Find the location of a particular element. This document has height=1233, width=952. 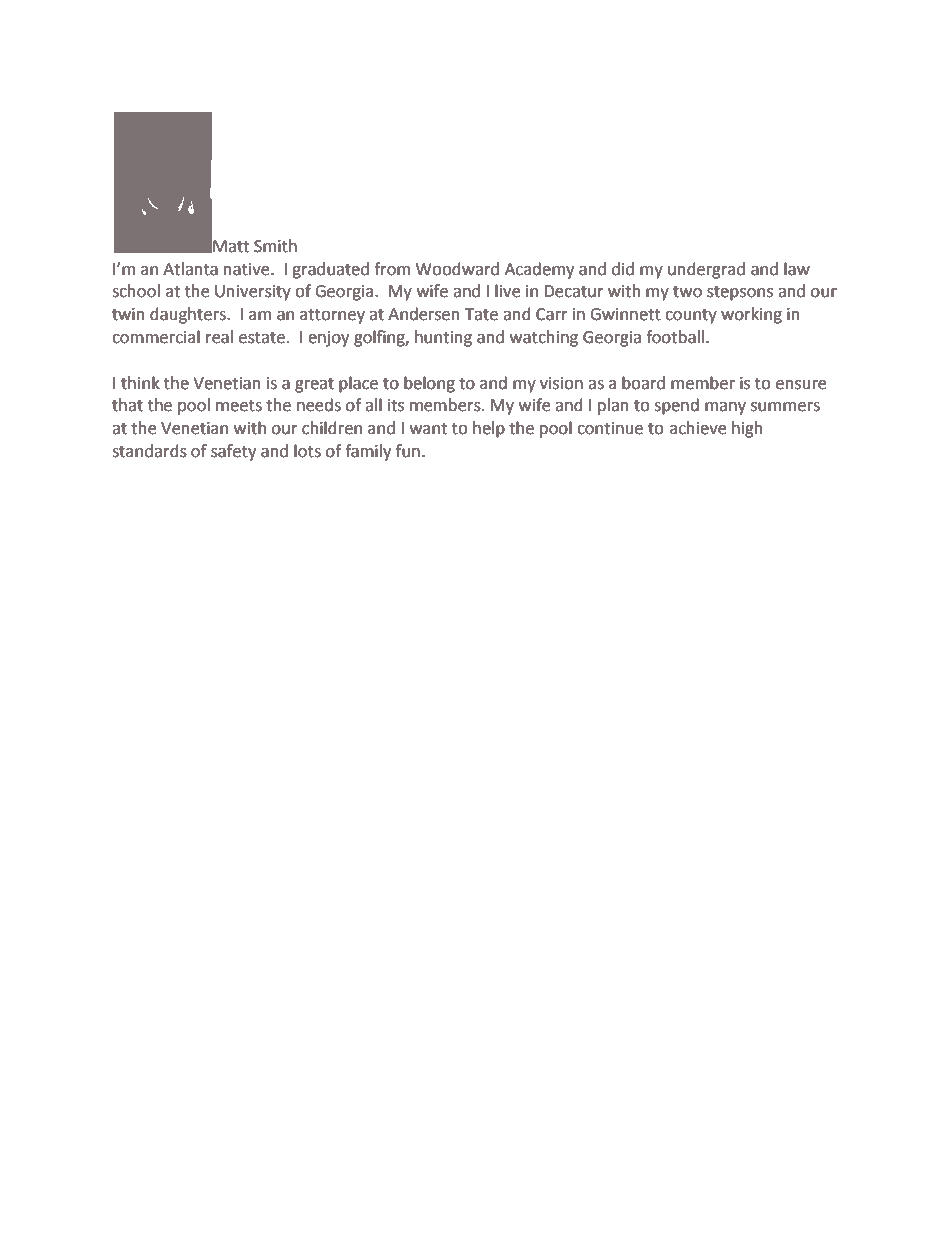

safety is located at coordinates (233, 452).
